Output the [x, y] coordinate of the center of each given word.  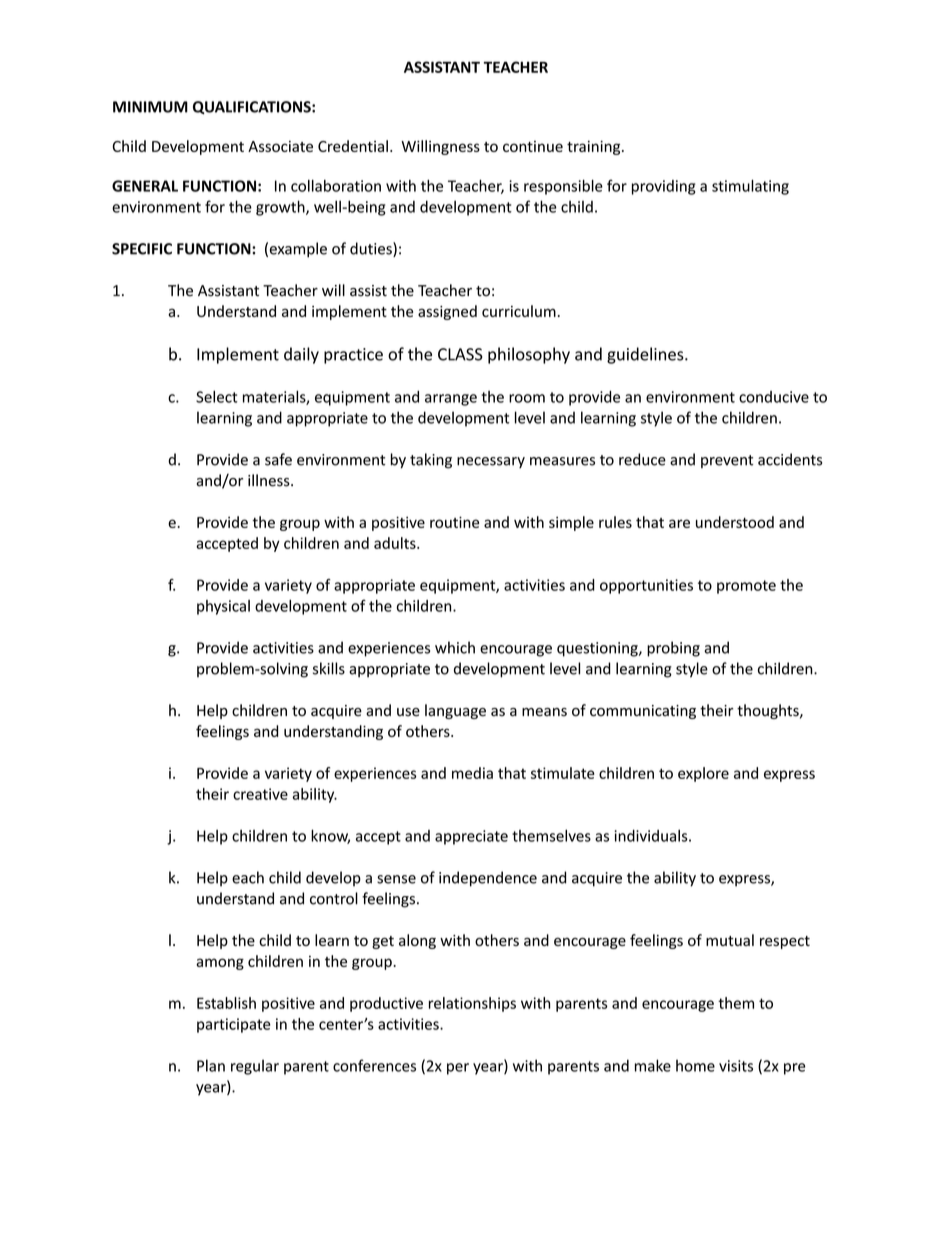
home [695, 1066]
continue [533, 146]
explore [703, 774]
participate [234, 1025]
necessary [491, 462]
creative [260, 794]
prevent [727, 461]
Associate [280, 146]
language [455, 711]
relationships [472, 1004]
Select [217, 396]
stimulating [750, 187]
